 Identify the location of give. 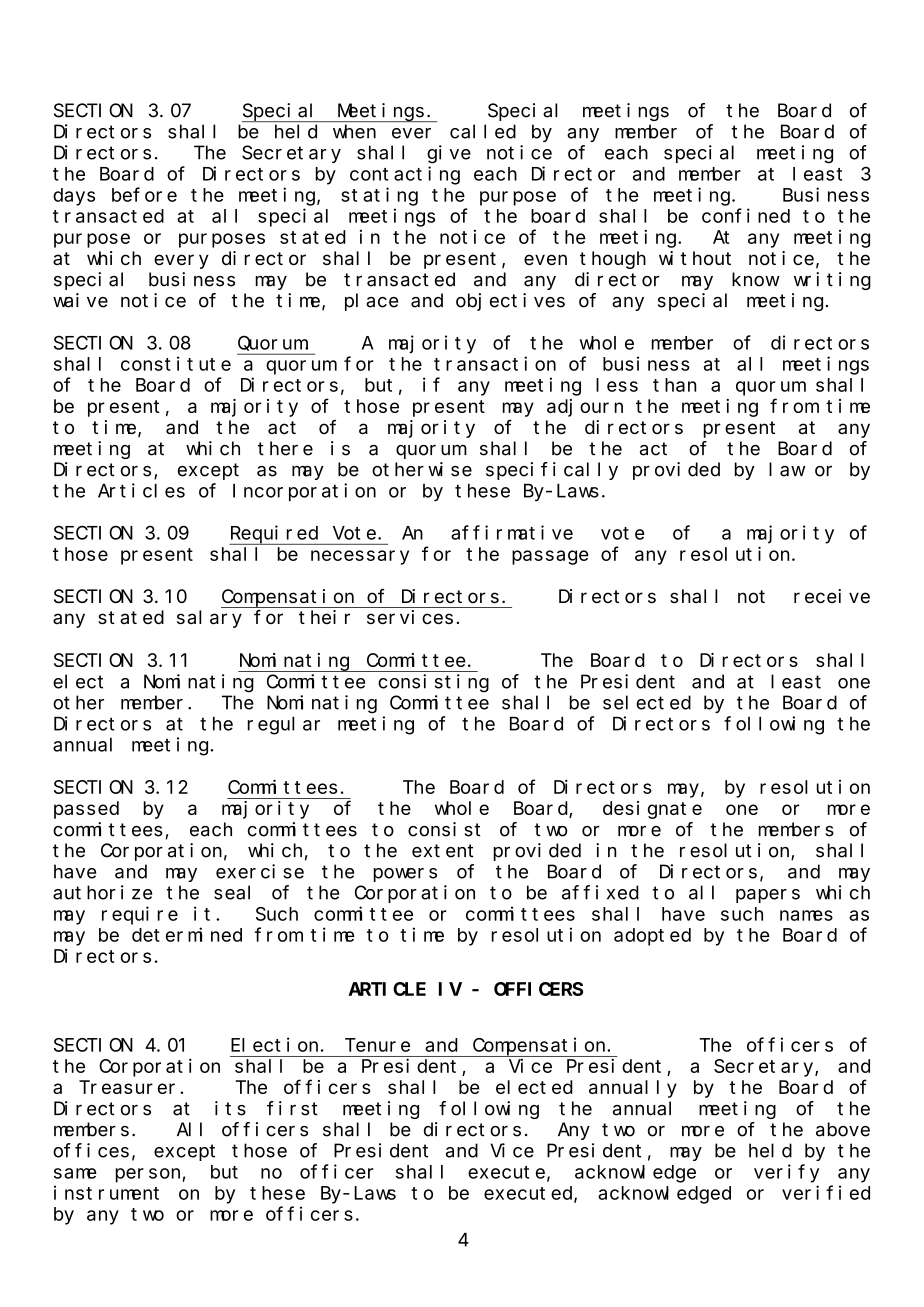
(449, 154).
